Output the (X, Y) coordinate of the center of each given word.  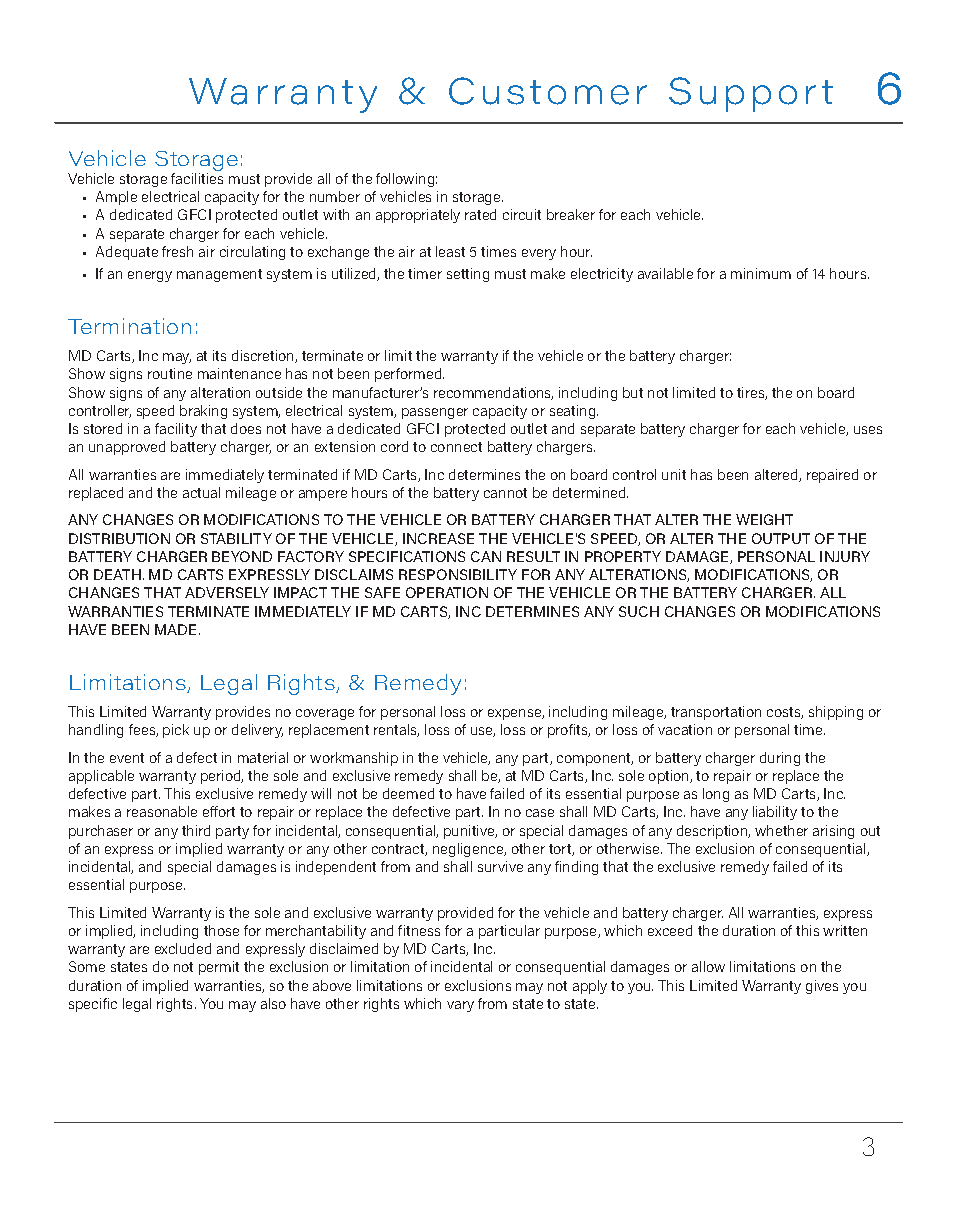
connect (456, 447)
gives (822, 987)
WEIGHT (764, 519)
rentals (396, 730)
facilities (197, 178)
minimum (761, 273)
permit (219, 968)
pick (176, 731)
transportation (716, 713)
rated (480, 214)
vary (460, 1006)
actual (201, 492)
